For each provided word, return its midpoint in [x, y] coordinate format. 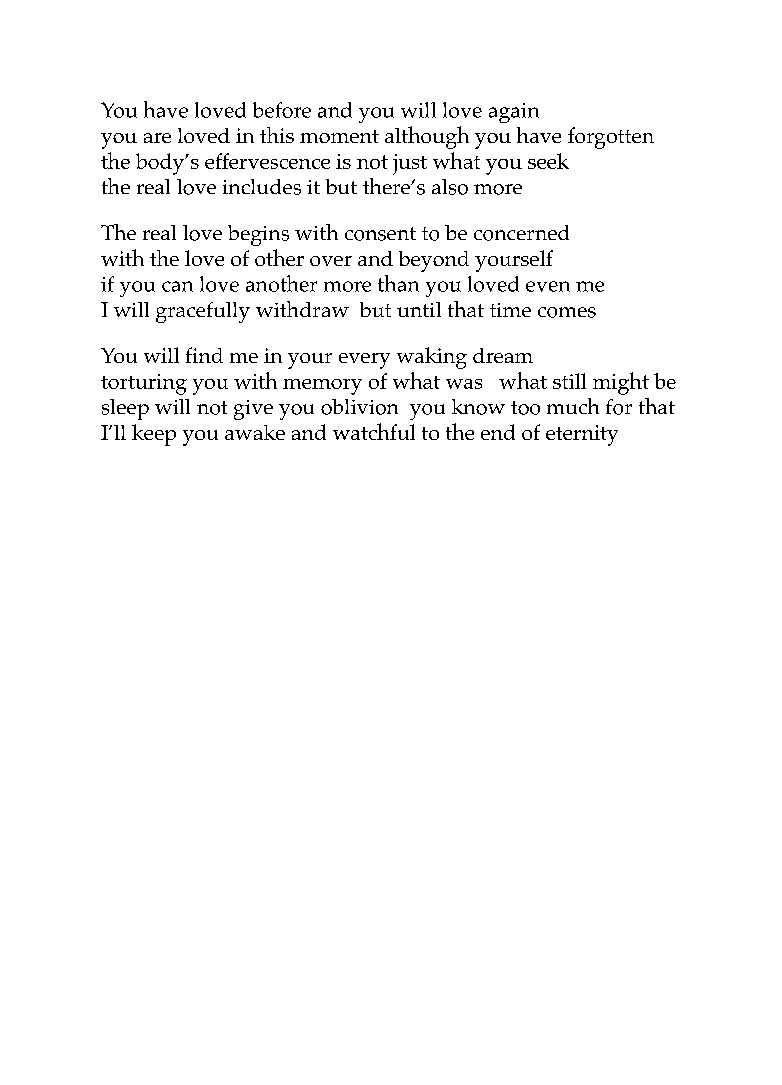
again [514, 113]
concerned [521, 233]
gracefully [203, 312]
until [419, 309]
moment [339, 136]
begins [258, 235]
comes [567, 312]
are [157, 138]
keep [154, 435]
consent [380, 234]
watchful [374, 431]
